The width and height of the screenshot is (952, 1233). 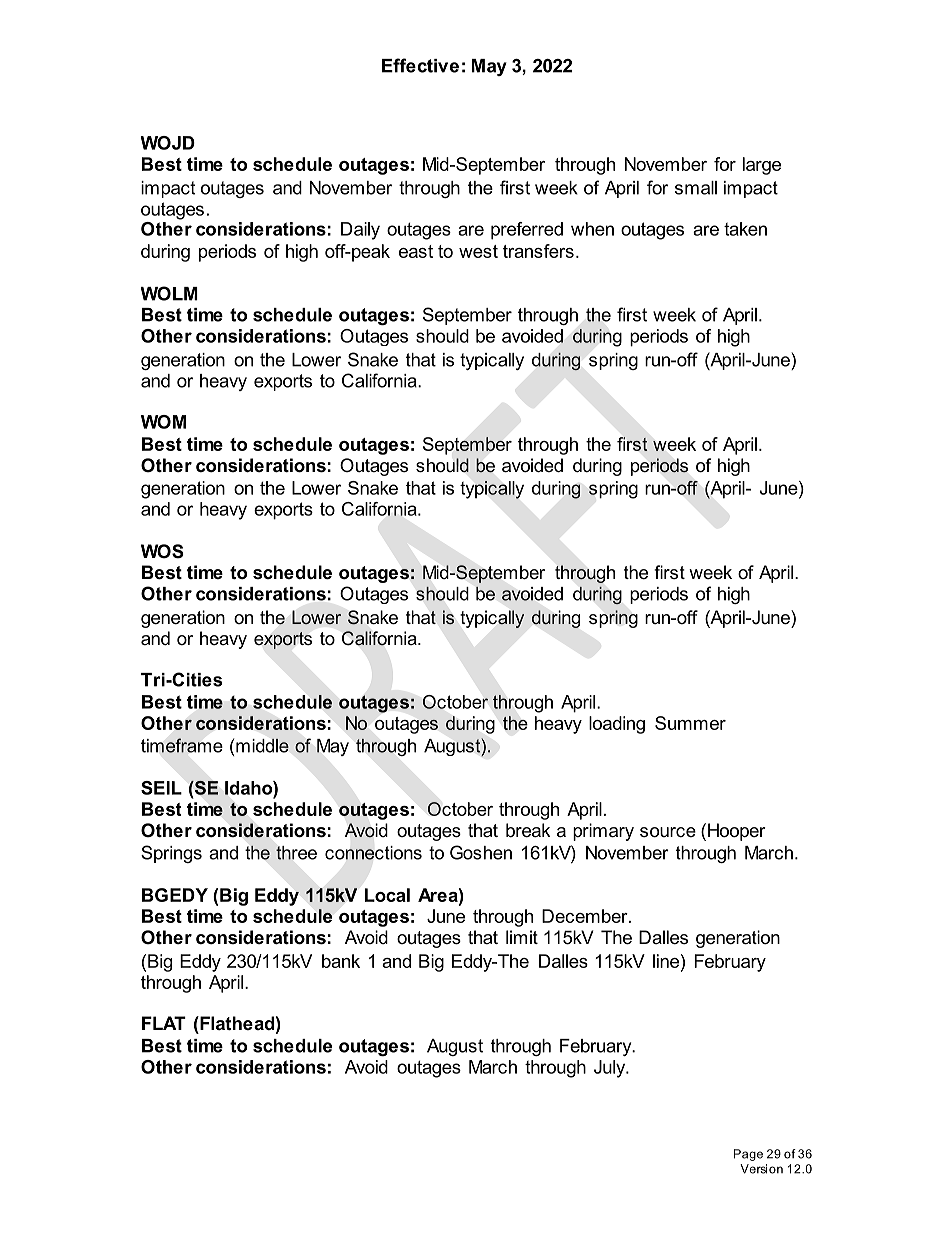 I want to click on Goshen, so click(x=481, y=852).
